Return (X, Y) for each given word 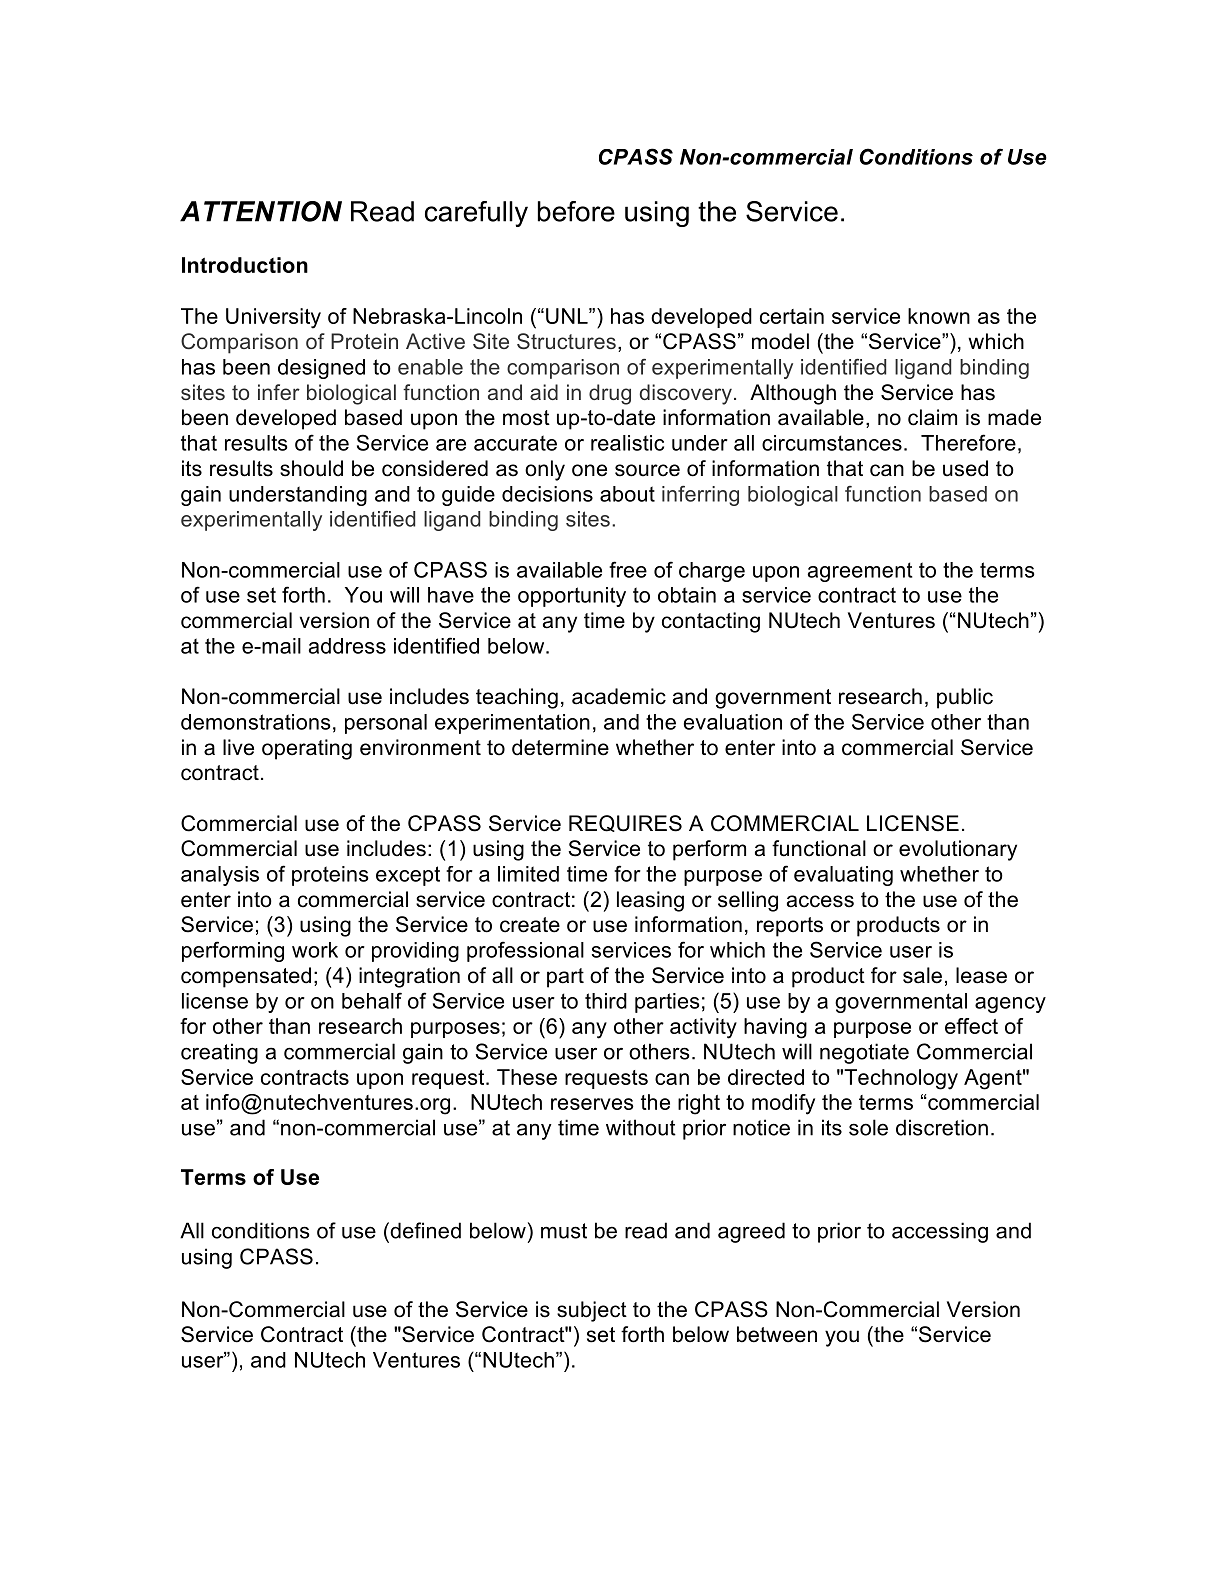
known (939, 316)
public (965, 698)
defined (424, 1230)
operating (307, 749)
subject (592, 1311)
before (576, 211)
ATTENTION (261, 211)
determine (560, 747)
